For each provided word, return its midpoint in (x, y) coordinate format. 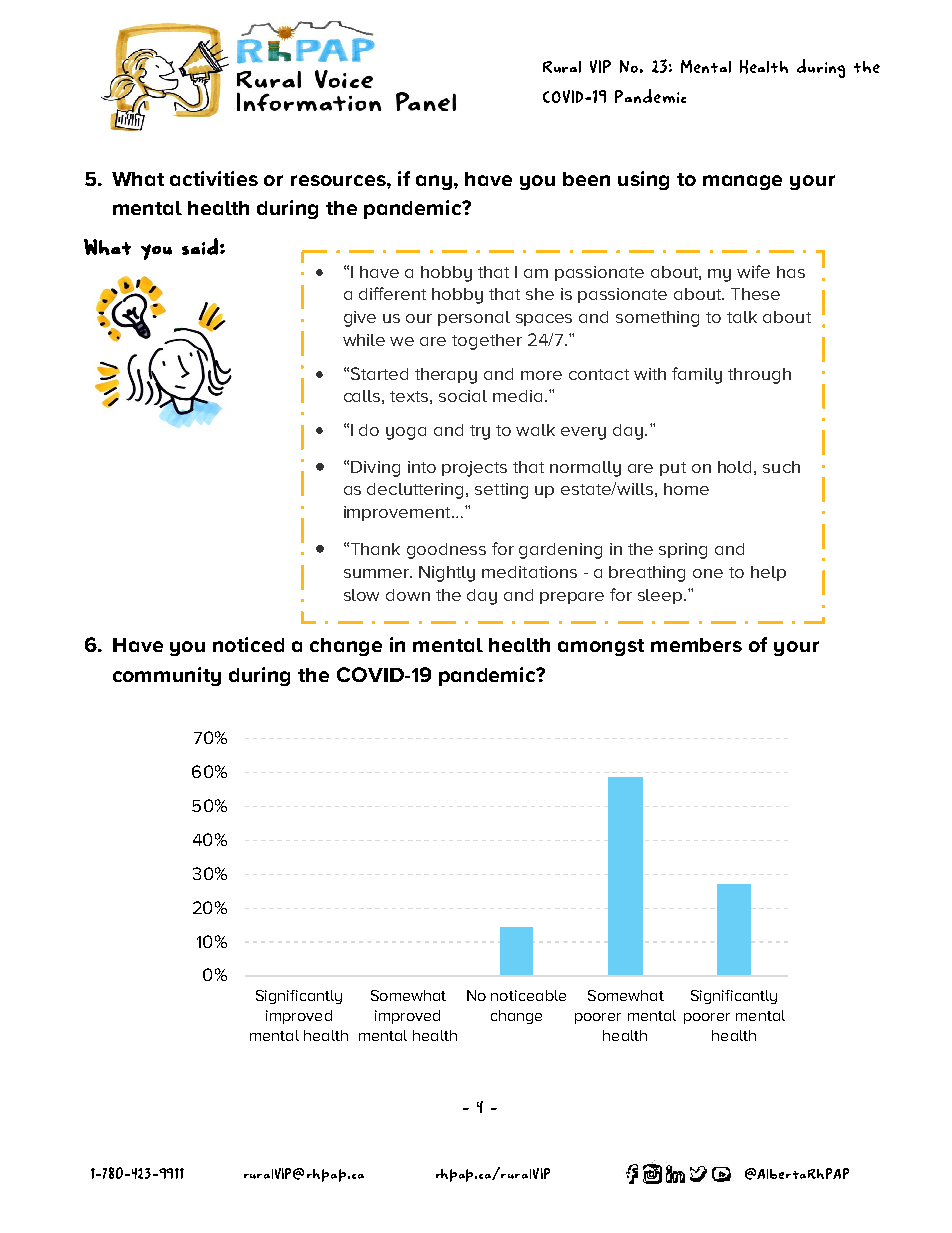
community (167, 676)
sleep (661, 596)
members (696, 645)
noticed (248, 644)
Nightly (447, 574)
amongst (601, 647)
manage (742, 182)
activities (214, 178)
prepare (572, 598)
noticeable (528, 995)
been (586, 179)
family (697, 375)
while (364, 340)
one (708, 573)
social (463, 396)
